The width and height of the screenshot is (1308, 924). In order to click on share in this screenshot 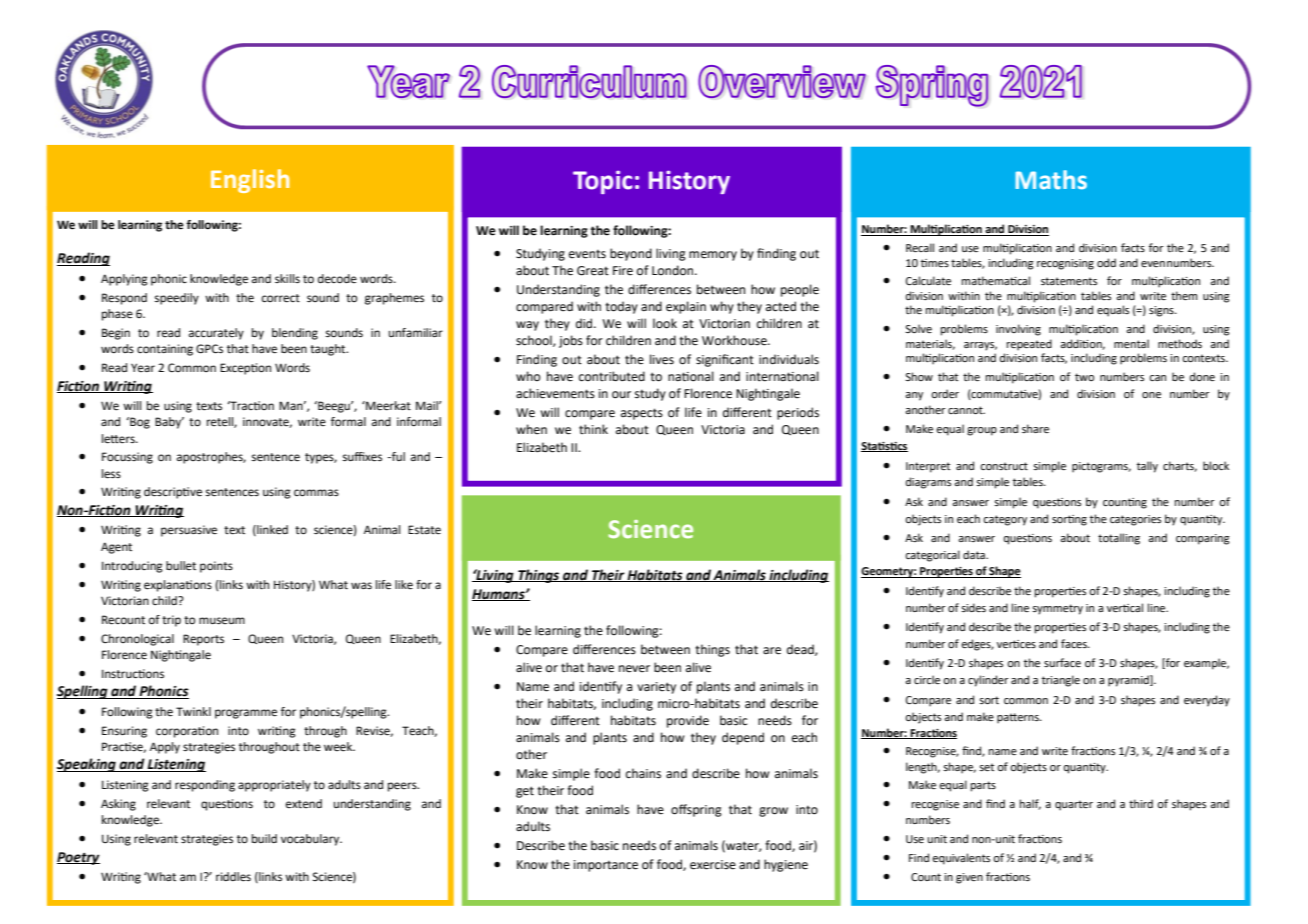, I will do `click(1035, 428)`.
